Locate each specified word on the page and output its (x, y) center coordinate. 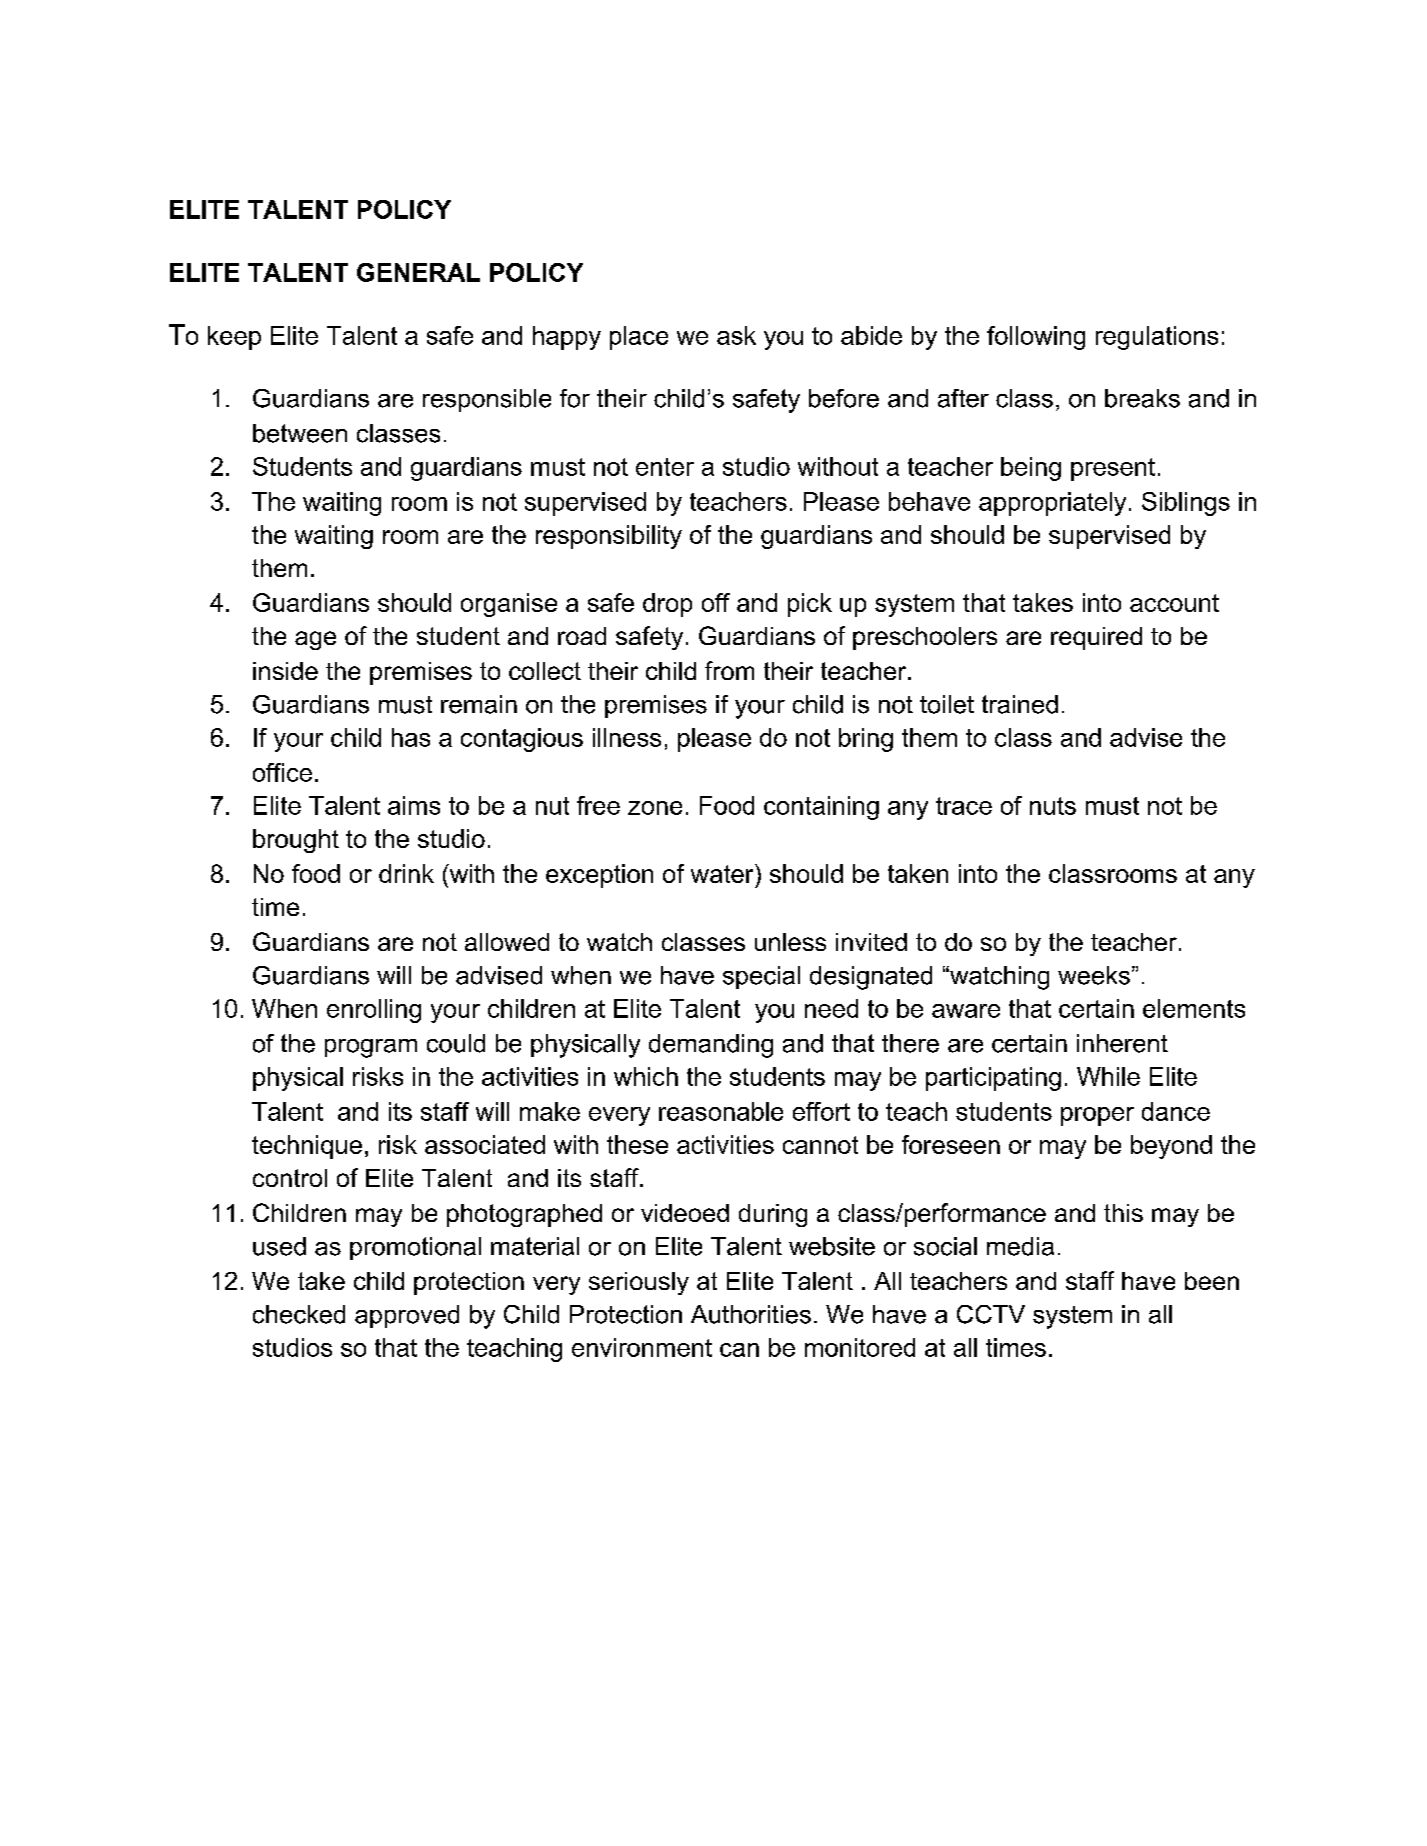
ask (736, 335)
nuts (1053, 806)
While (1108, 1076)
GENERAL (418, 272)
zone (655, 808)
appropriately (1052, 504)
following (1036, 338)
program (371, 1048)
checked (299, 1314)
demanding (711, 1046)
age (315, 640)
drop (667, 605)
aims (414, 805)
